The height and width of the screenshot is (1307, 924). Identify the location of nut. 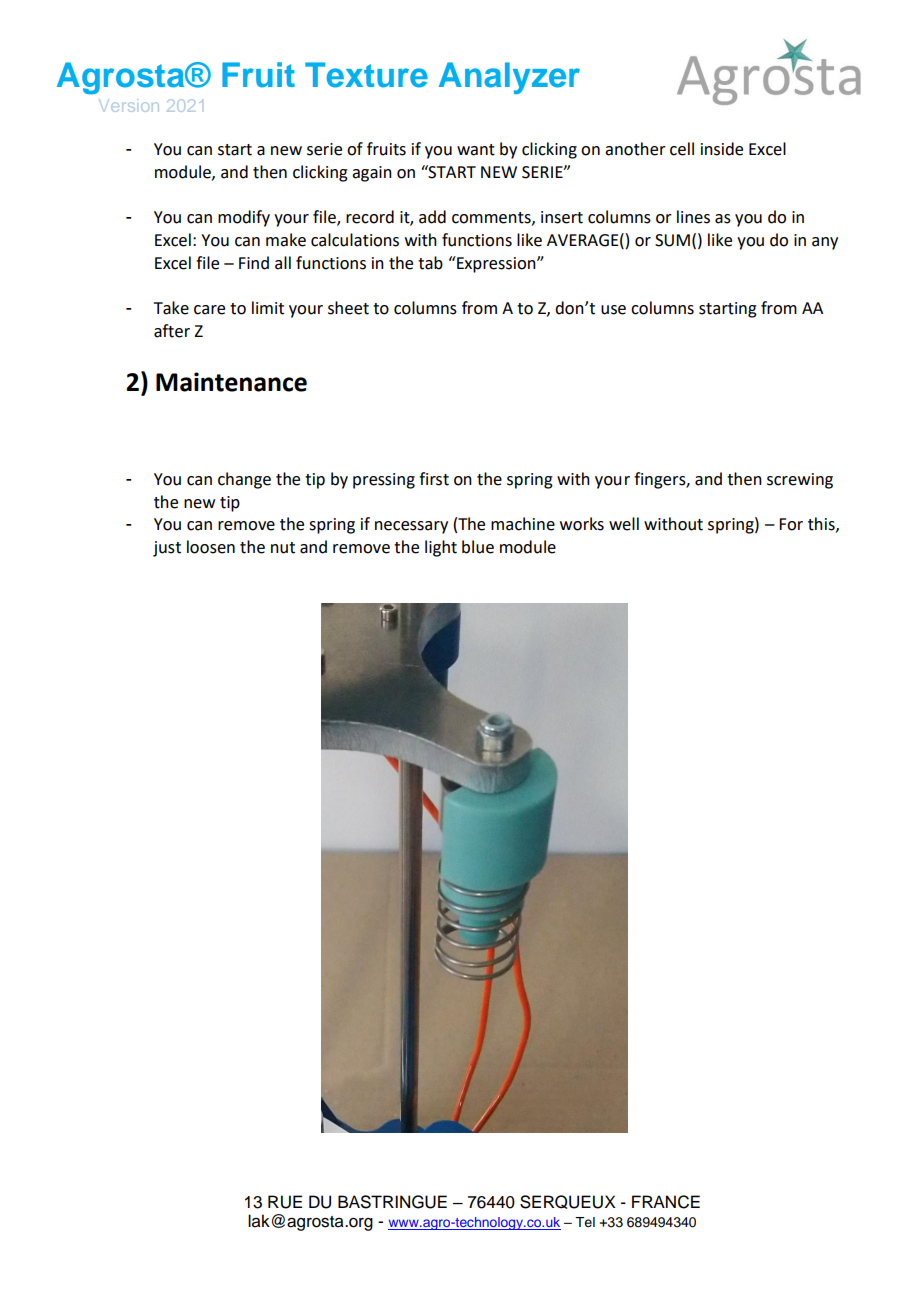
(283, 548).
